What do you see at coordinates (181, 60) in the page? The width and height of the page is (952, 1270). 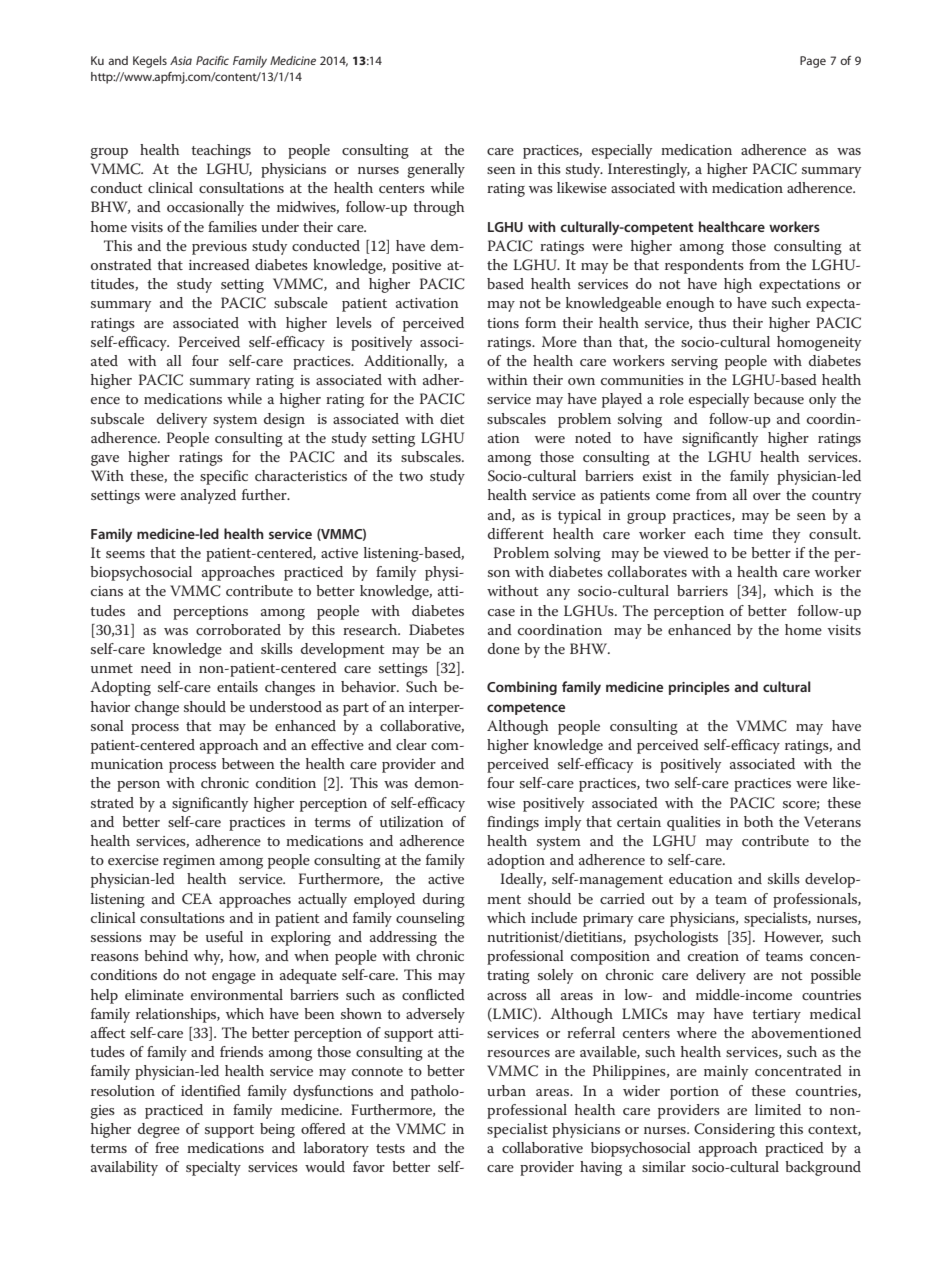 I see `Asia` at bounding box center [181, 60].
